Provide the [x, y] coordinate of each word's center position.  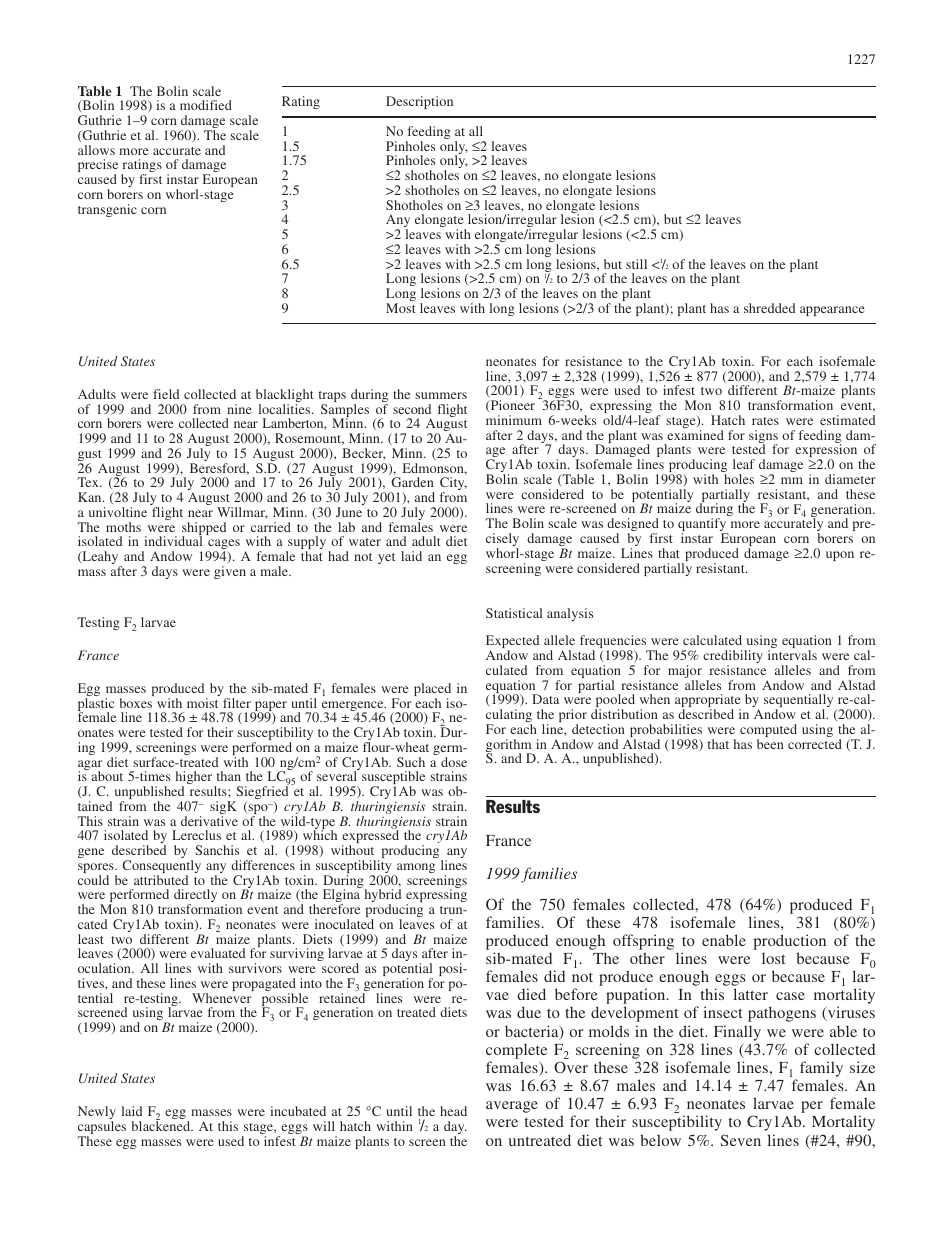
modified [206, 105]
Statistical [514, 613]
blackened [162, 1125]
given [230, 572]
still [636, 264]
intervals [792, 655]
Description [419, 102]
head [453, 1111]
